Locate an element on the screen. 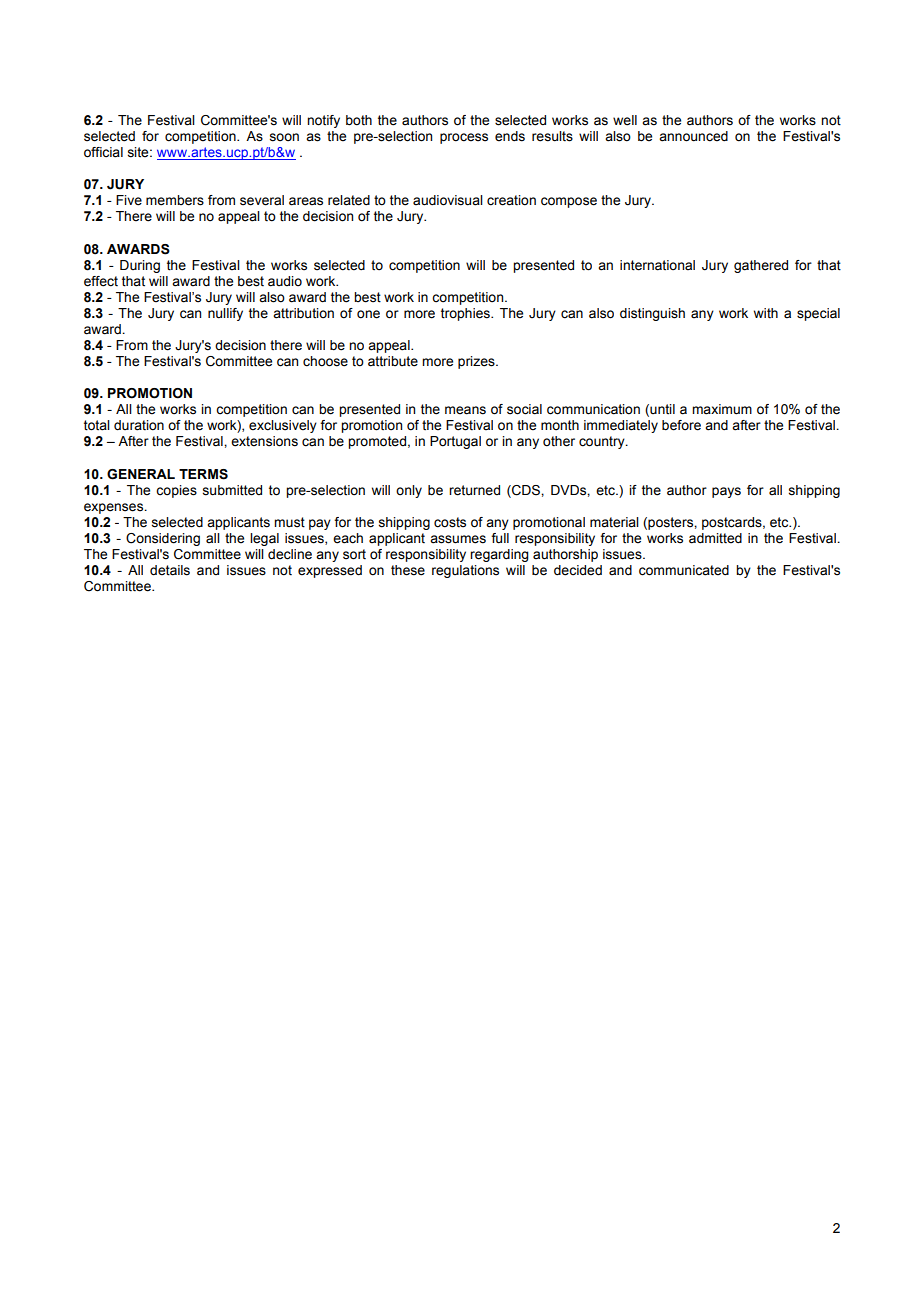  creation is located at coordinates (511, 200).
